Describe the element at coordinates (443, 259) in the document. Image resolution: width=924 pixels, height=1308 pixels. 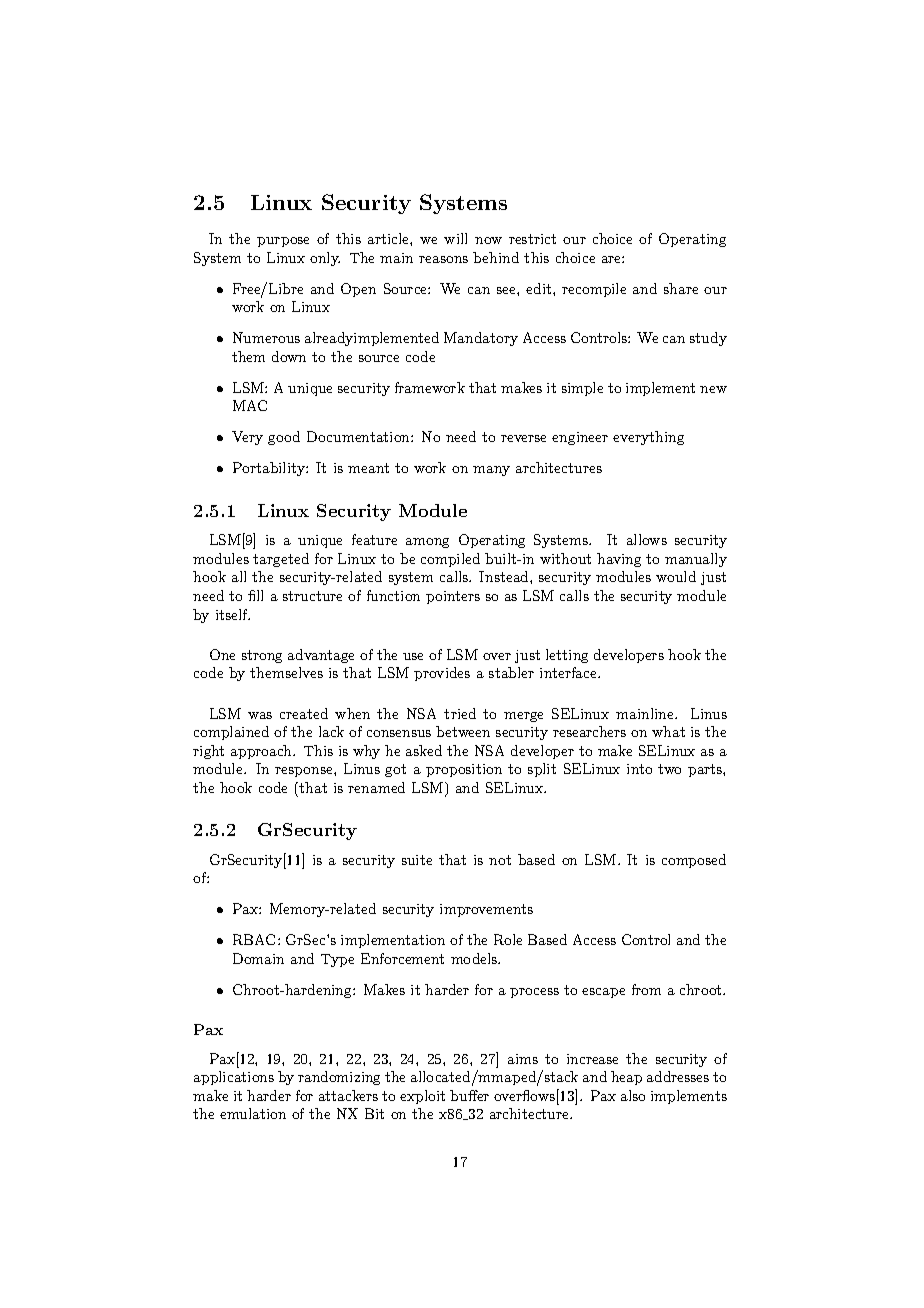
I see `reasons` at that location.
